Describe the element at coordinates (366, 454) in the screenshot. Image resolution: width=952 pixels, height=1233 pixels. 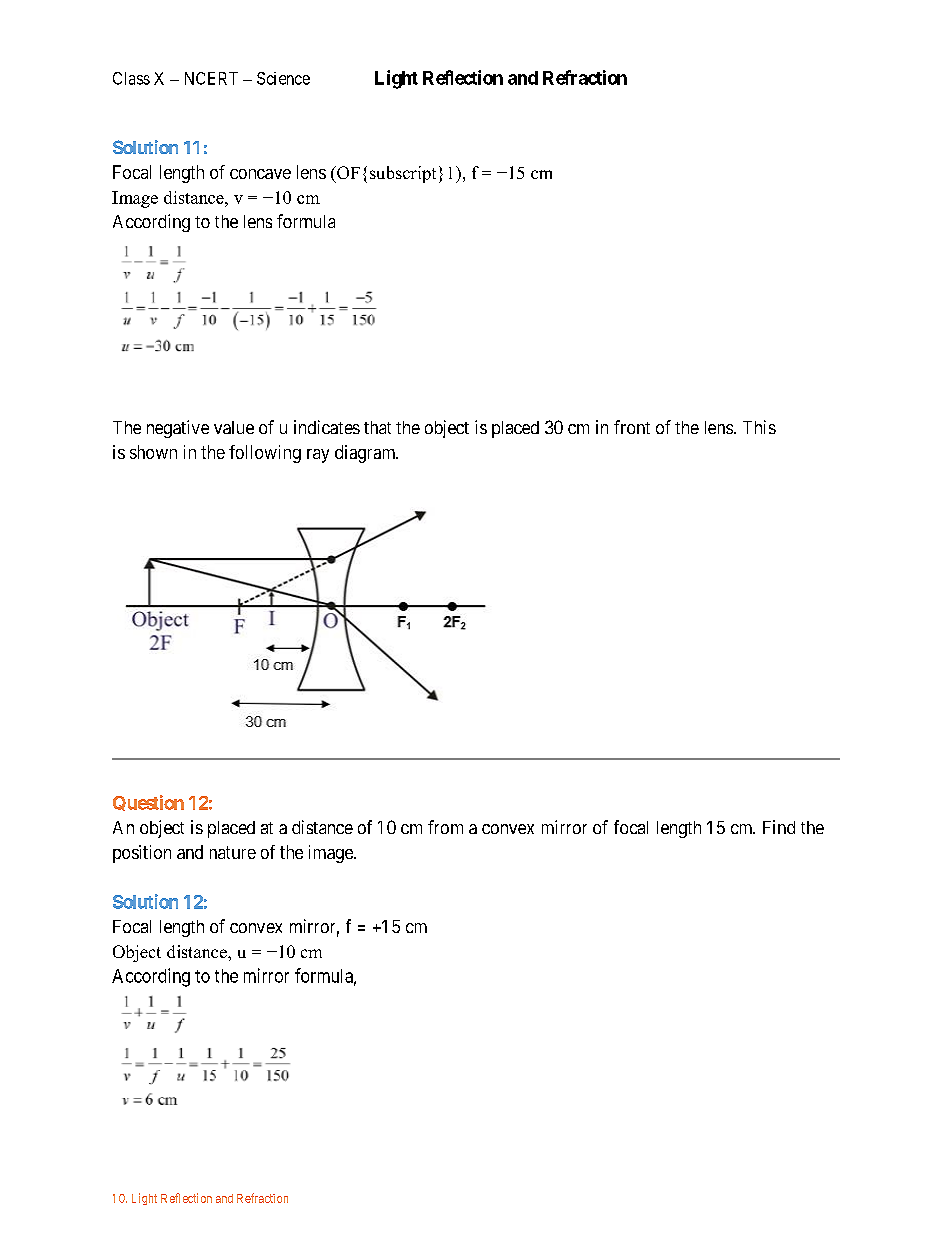
I see `diagram` at that location.
